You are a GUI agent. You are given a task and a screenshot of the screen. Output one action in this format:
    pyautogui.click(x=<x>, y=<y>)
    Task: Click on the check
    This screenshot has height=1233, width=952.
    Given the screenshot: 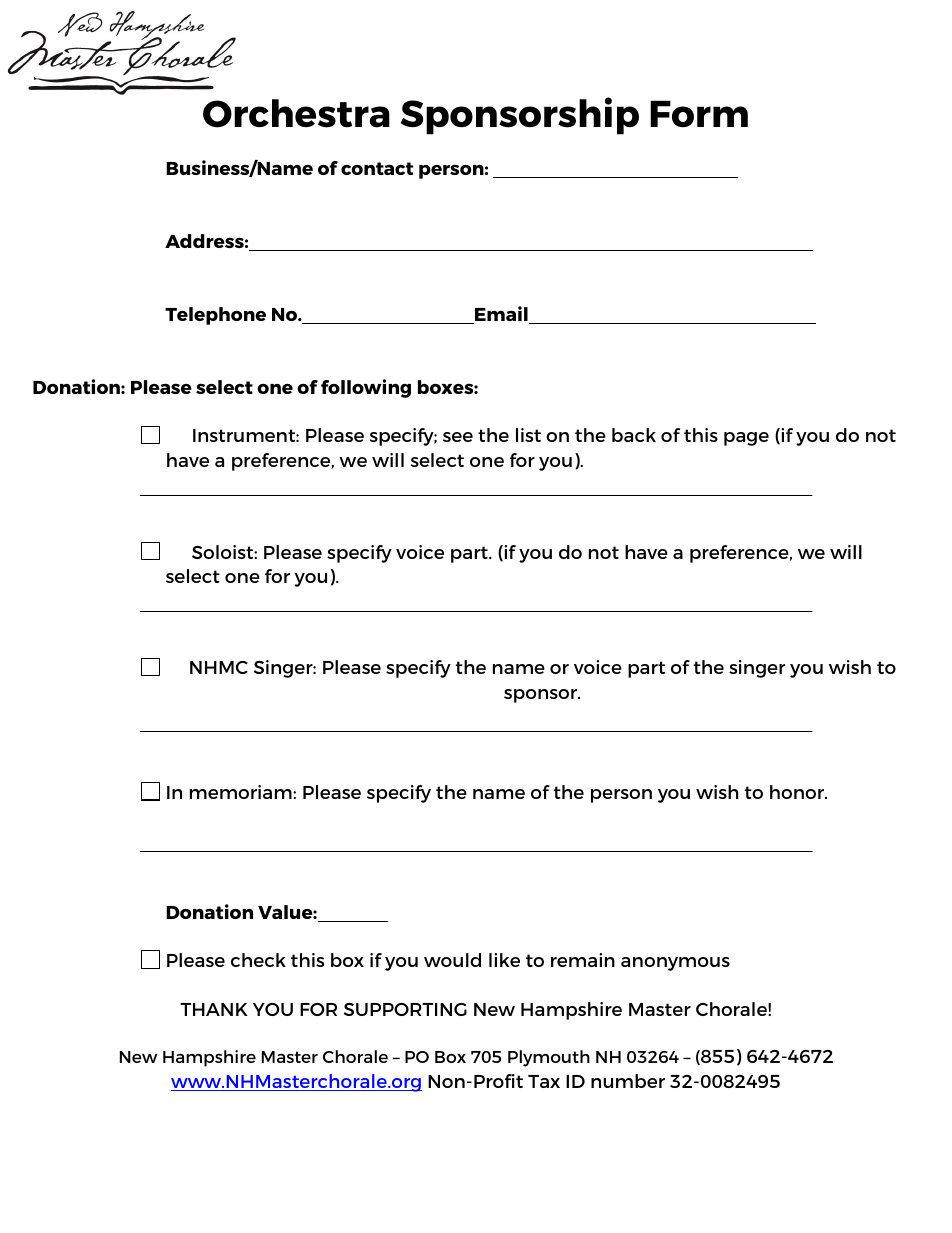 What is the action you would take?
    pyautogui.click(x=258, y=960)
